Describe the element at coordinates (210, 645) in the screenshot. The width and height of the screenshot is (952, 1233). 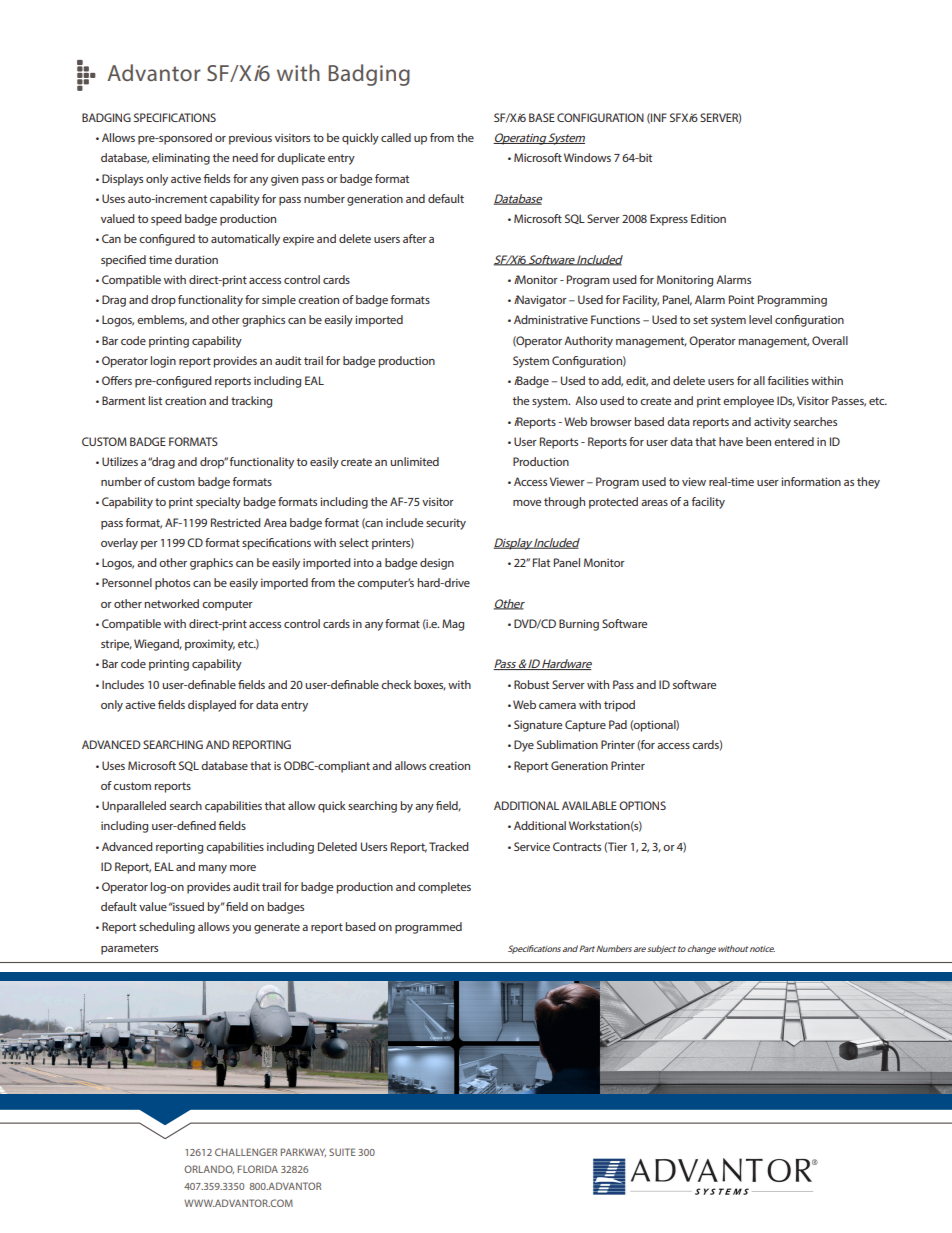
I see `proximity` at that location.
